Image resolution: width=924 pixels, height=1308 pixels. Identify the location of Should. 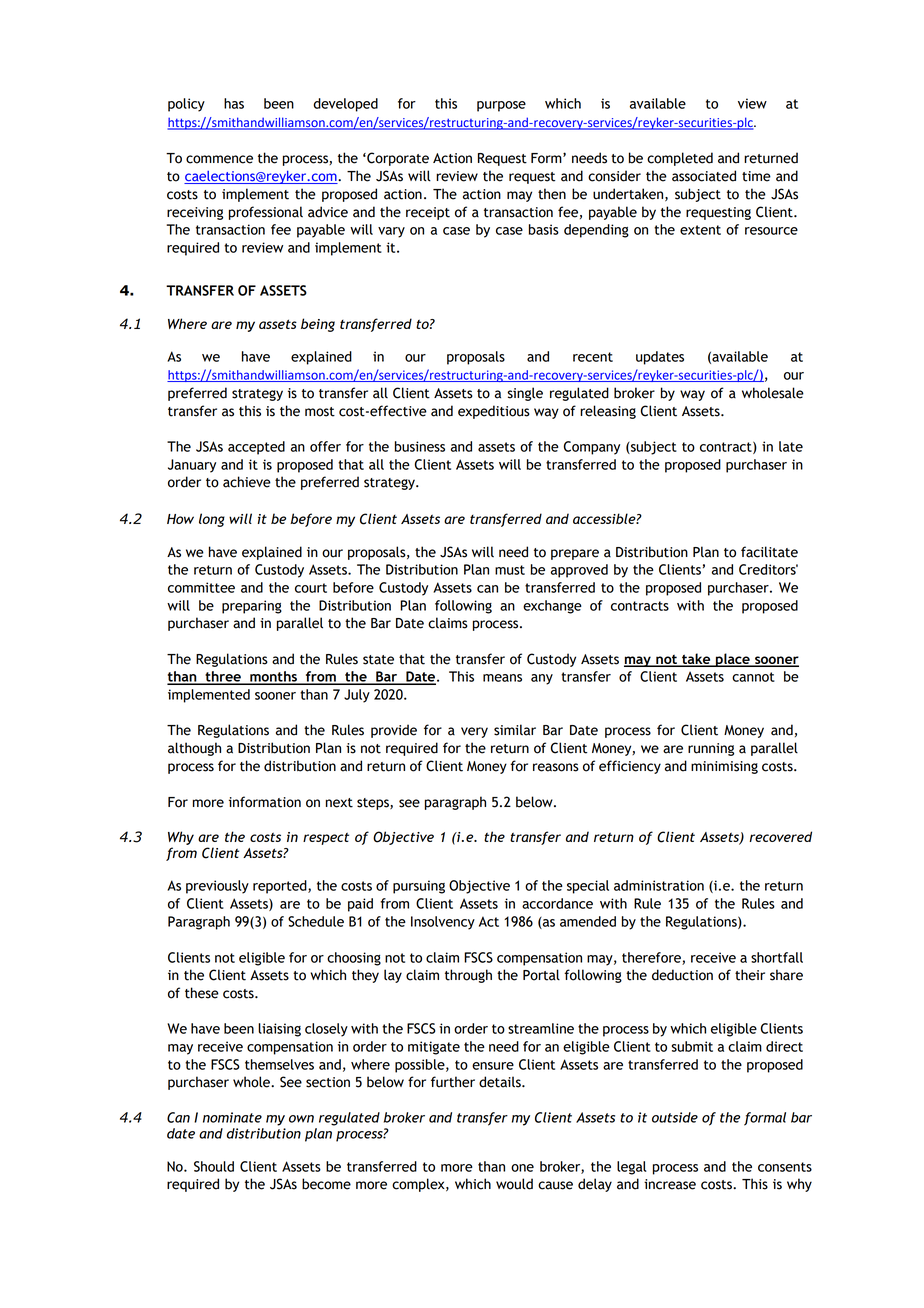
(214, 1166).
